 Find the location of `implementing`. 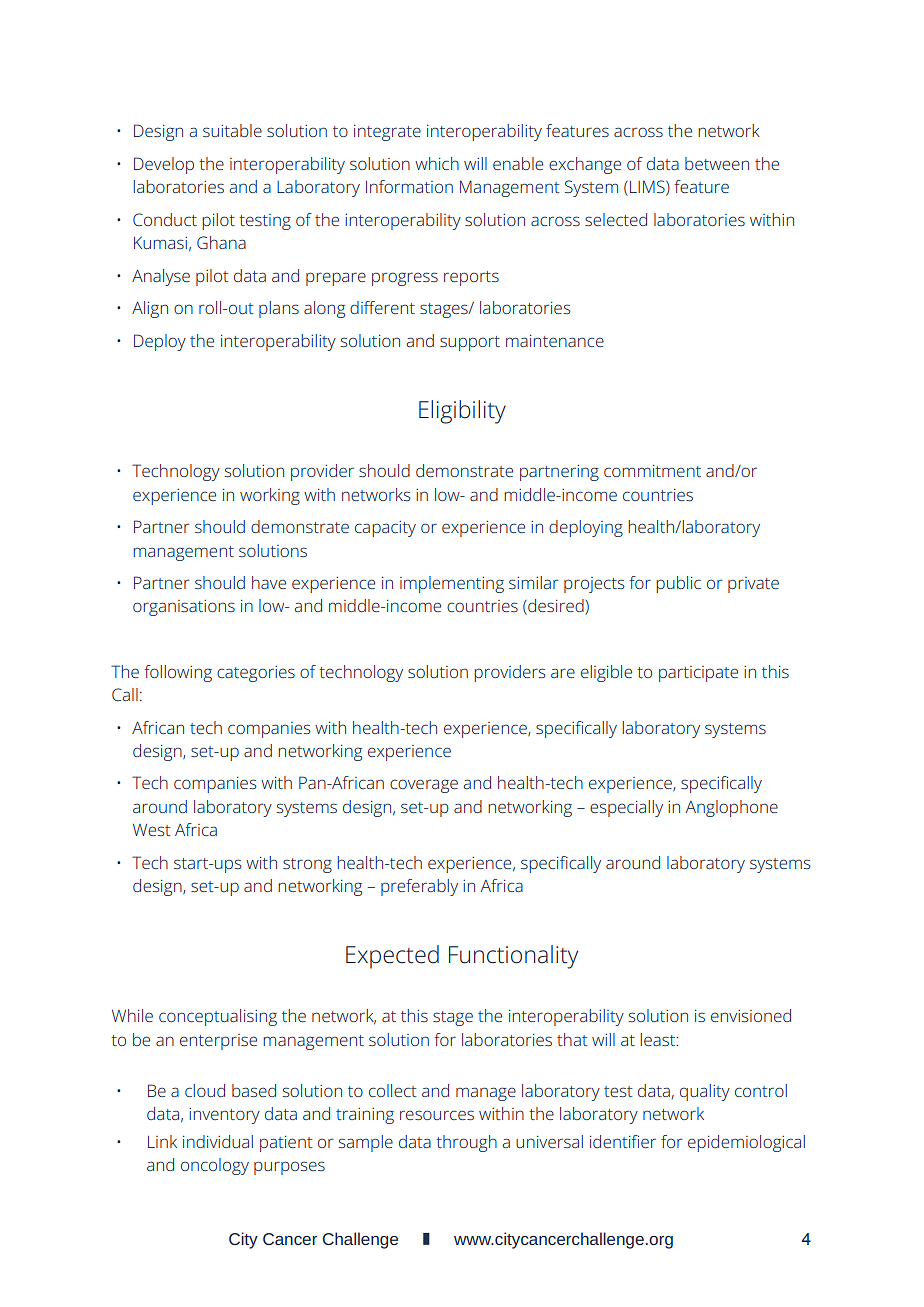

implementing is located at coordinates (452, 584).
